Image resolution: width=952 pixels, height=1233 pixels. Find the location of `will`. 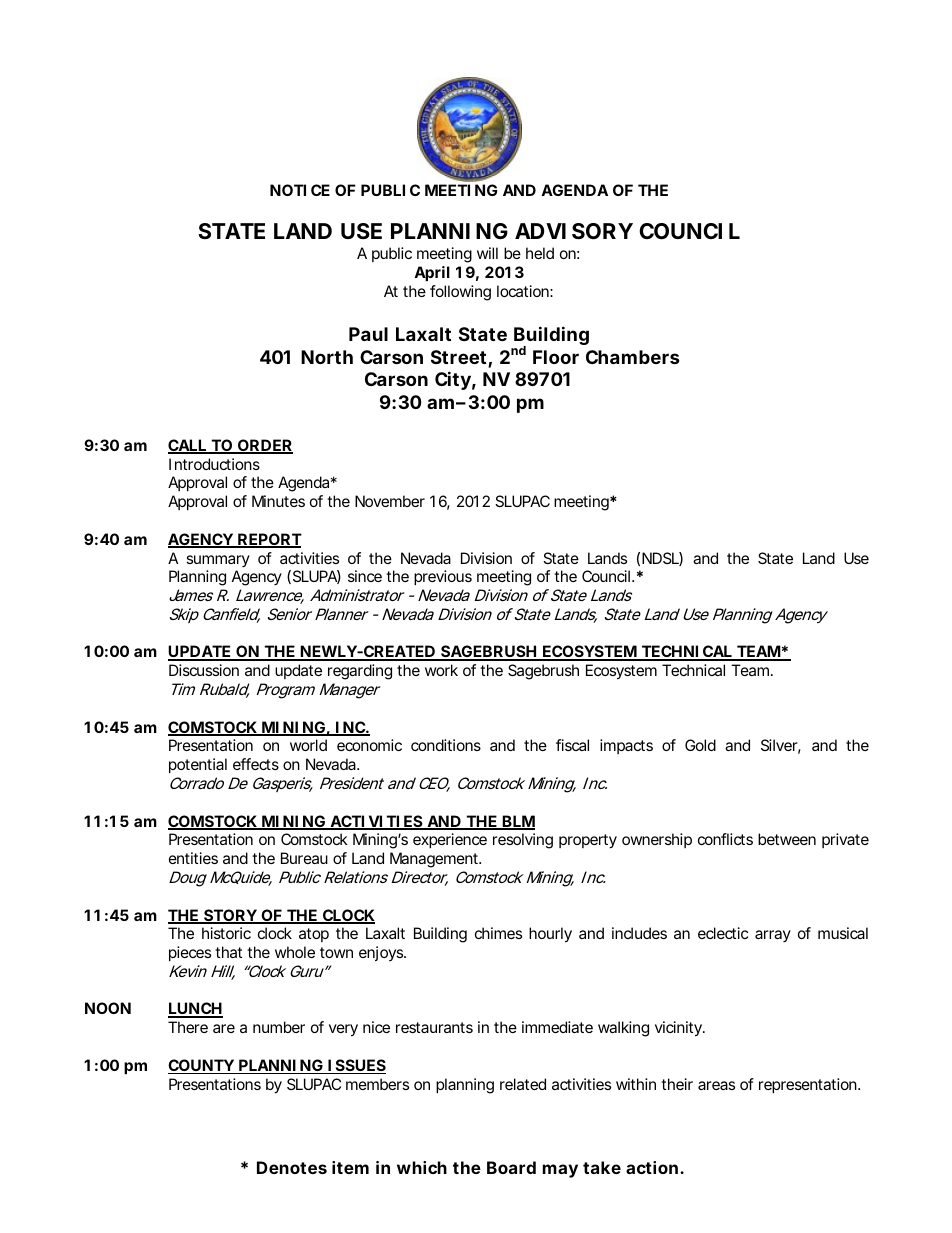

will is located at coordinates (487, 253).
